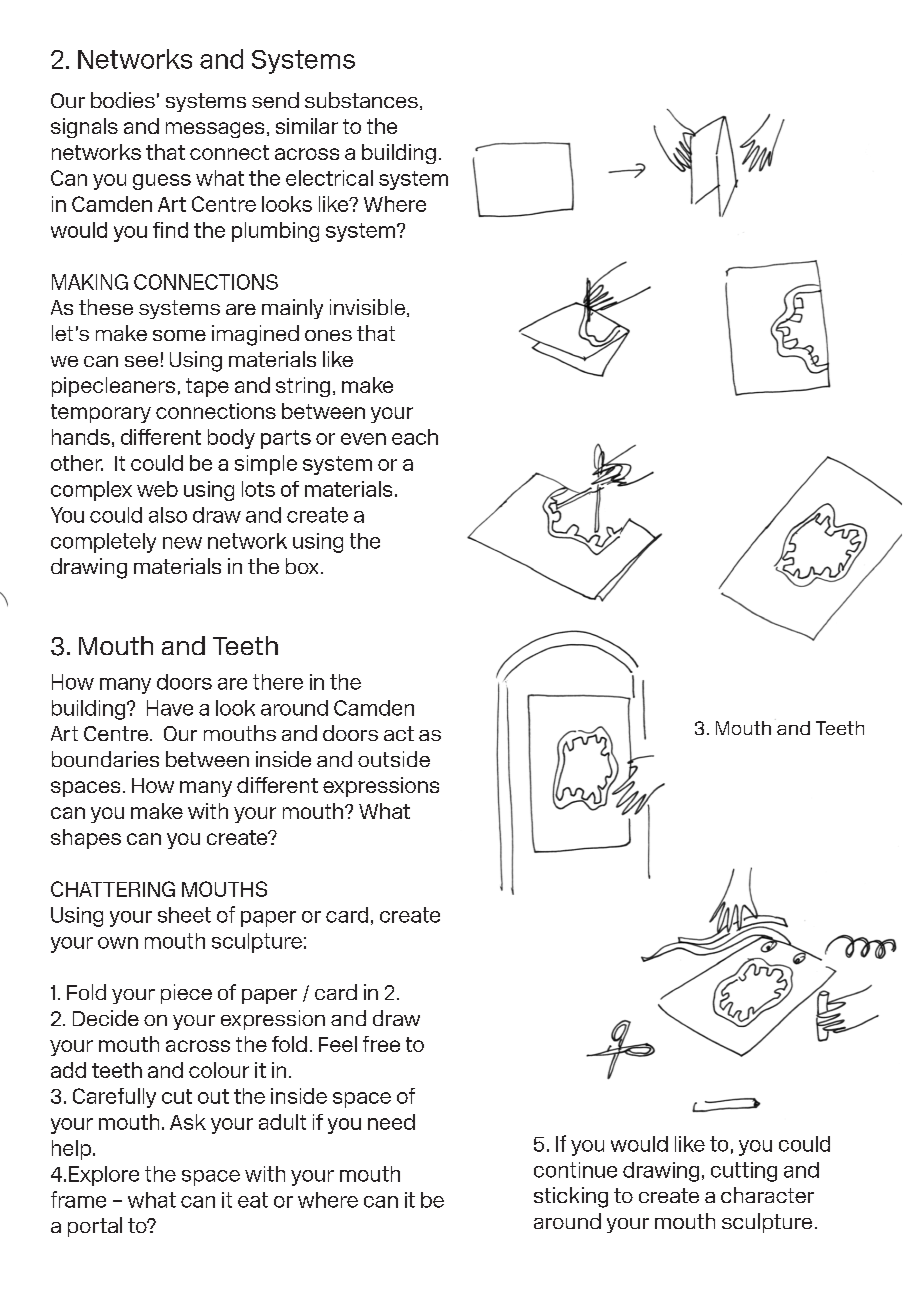 This screenshot has width=924, height=1311. What do you see at coordinates (361, 100) in the screenshot?
I see `substances` at bounding box center [361, 100].
